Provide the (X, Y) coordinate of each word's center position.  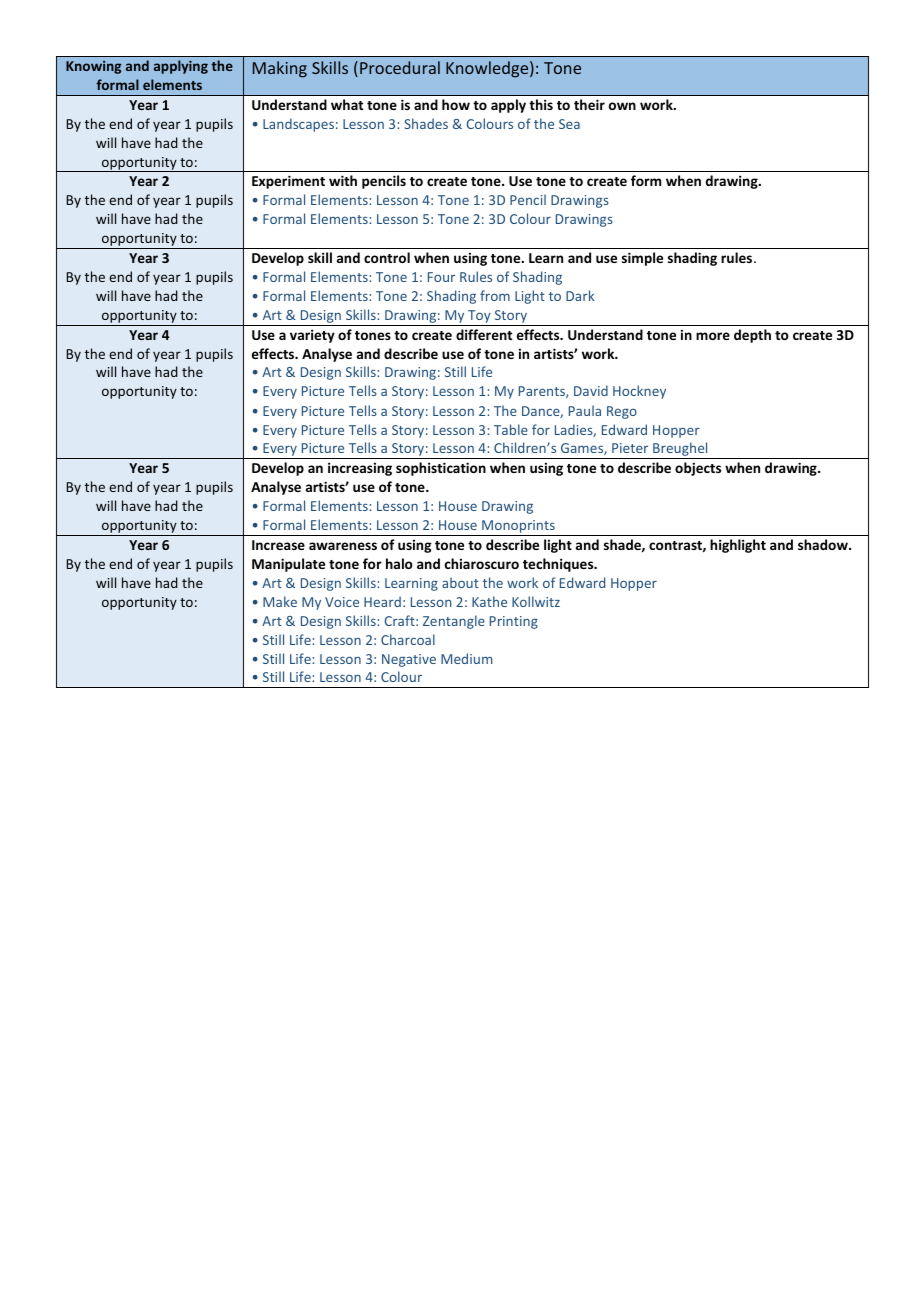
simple (642, 259)
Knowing (93, 67)
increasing (360, 469)
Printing (514, 622)
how (456, 104)
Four (441, 277)
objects (698, 469)
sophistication (441, 469)
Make (280, 601)
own (622, 106)
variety (312, 336)
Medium (466, 658)
